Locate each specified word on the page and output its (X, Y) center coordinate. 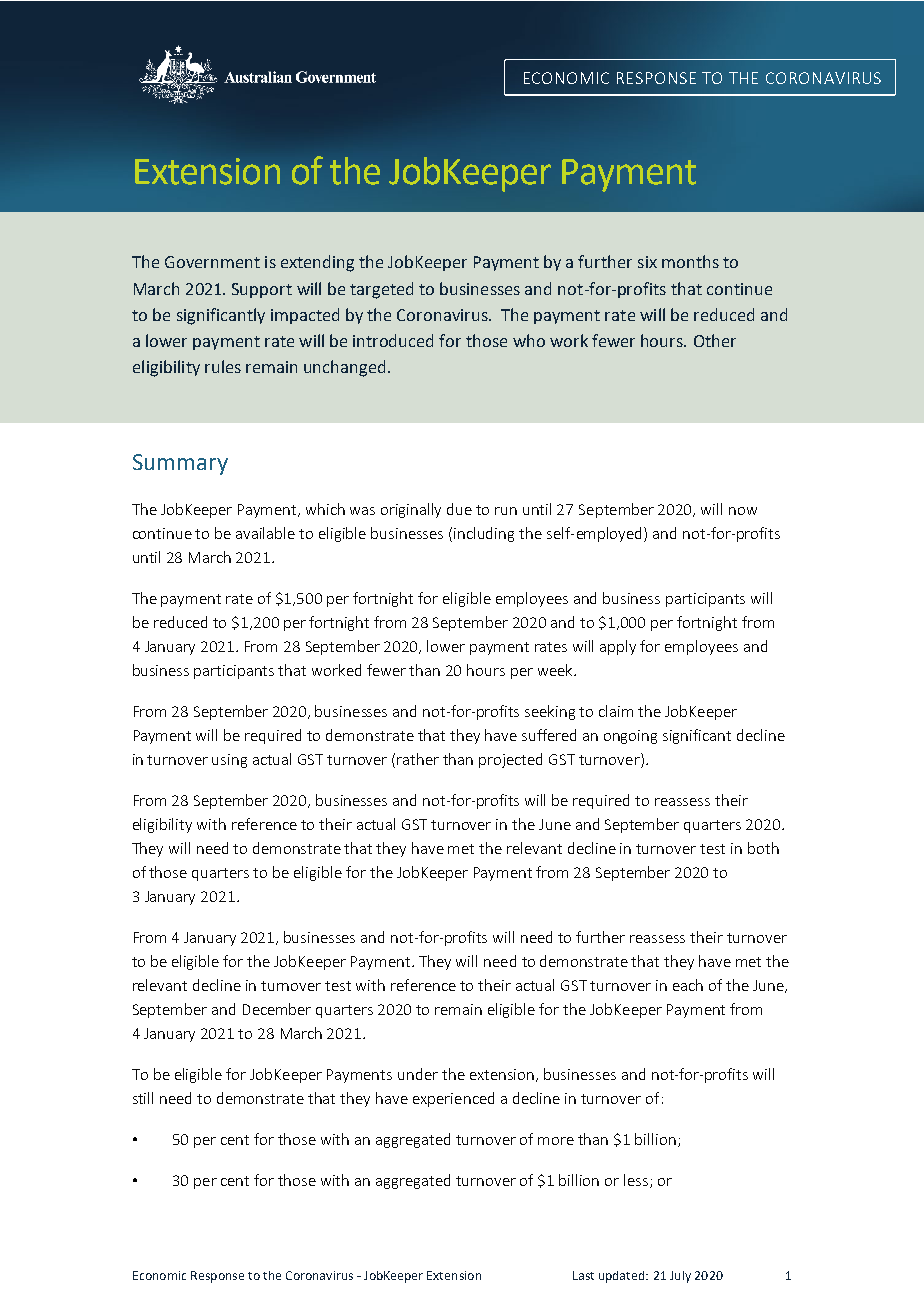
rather (418, 759)
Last (583, 1275)
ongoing (630, 737)
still (143, 1098)
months (690, 261)
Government (212, 262)
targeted (381, 290)
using (229, 761)
